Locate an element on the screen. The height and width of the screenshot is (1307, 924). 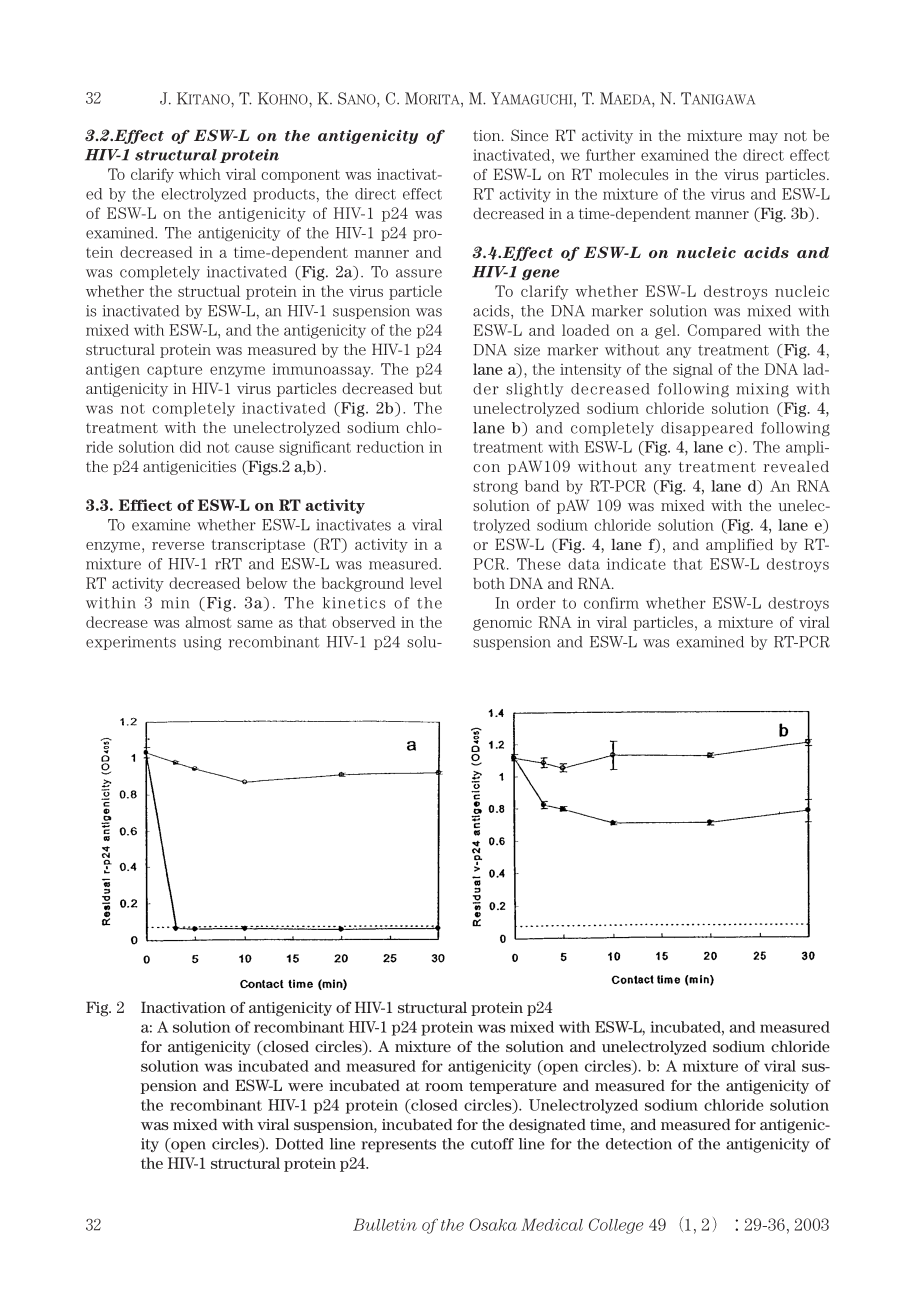
may is located at coordinates (763, 138).
